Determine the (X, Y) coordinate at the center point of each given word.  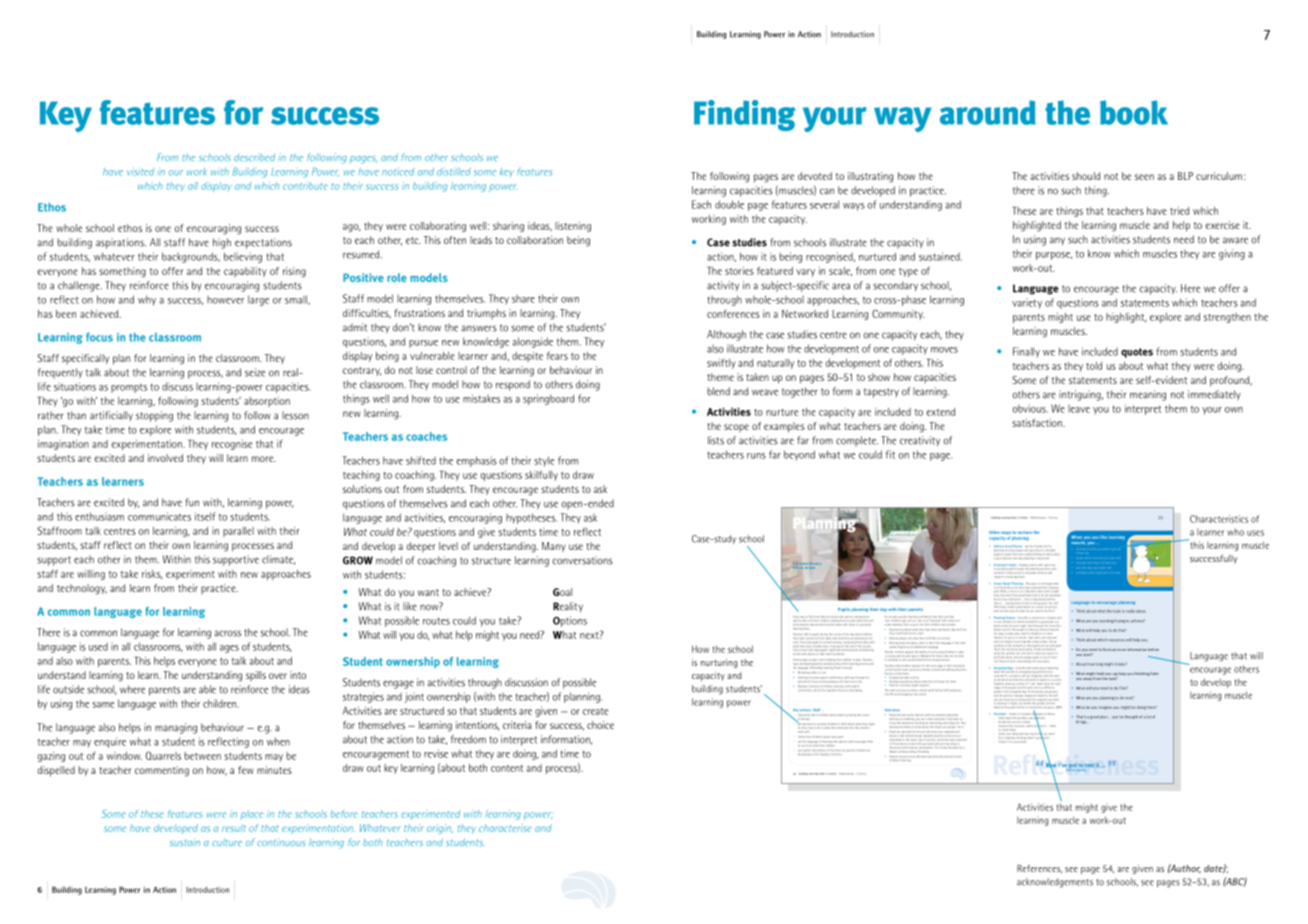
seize (255, 372)
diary (806, 628)
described (254, 157)
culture (227, 842)
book (1134, 112)
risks (152, 574)
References (1039, 869)
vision (1040, 607)
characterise (505, 828)
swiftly (721, 364)
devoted (815, 176)
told (1094, 366)
